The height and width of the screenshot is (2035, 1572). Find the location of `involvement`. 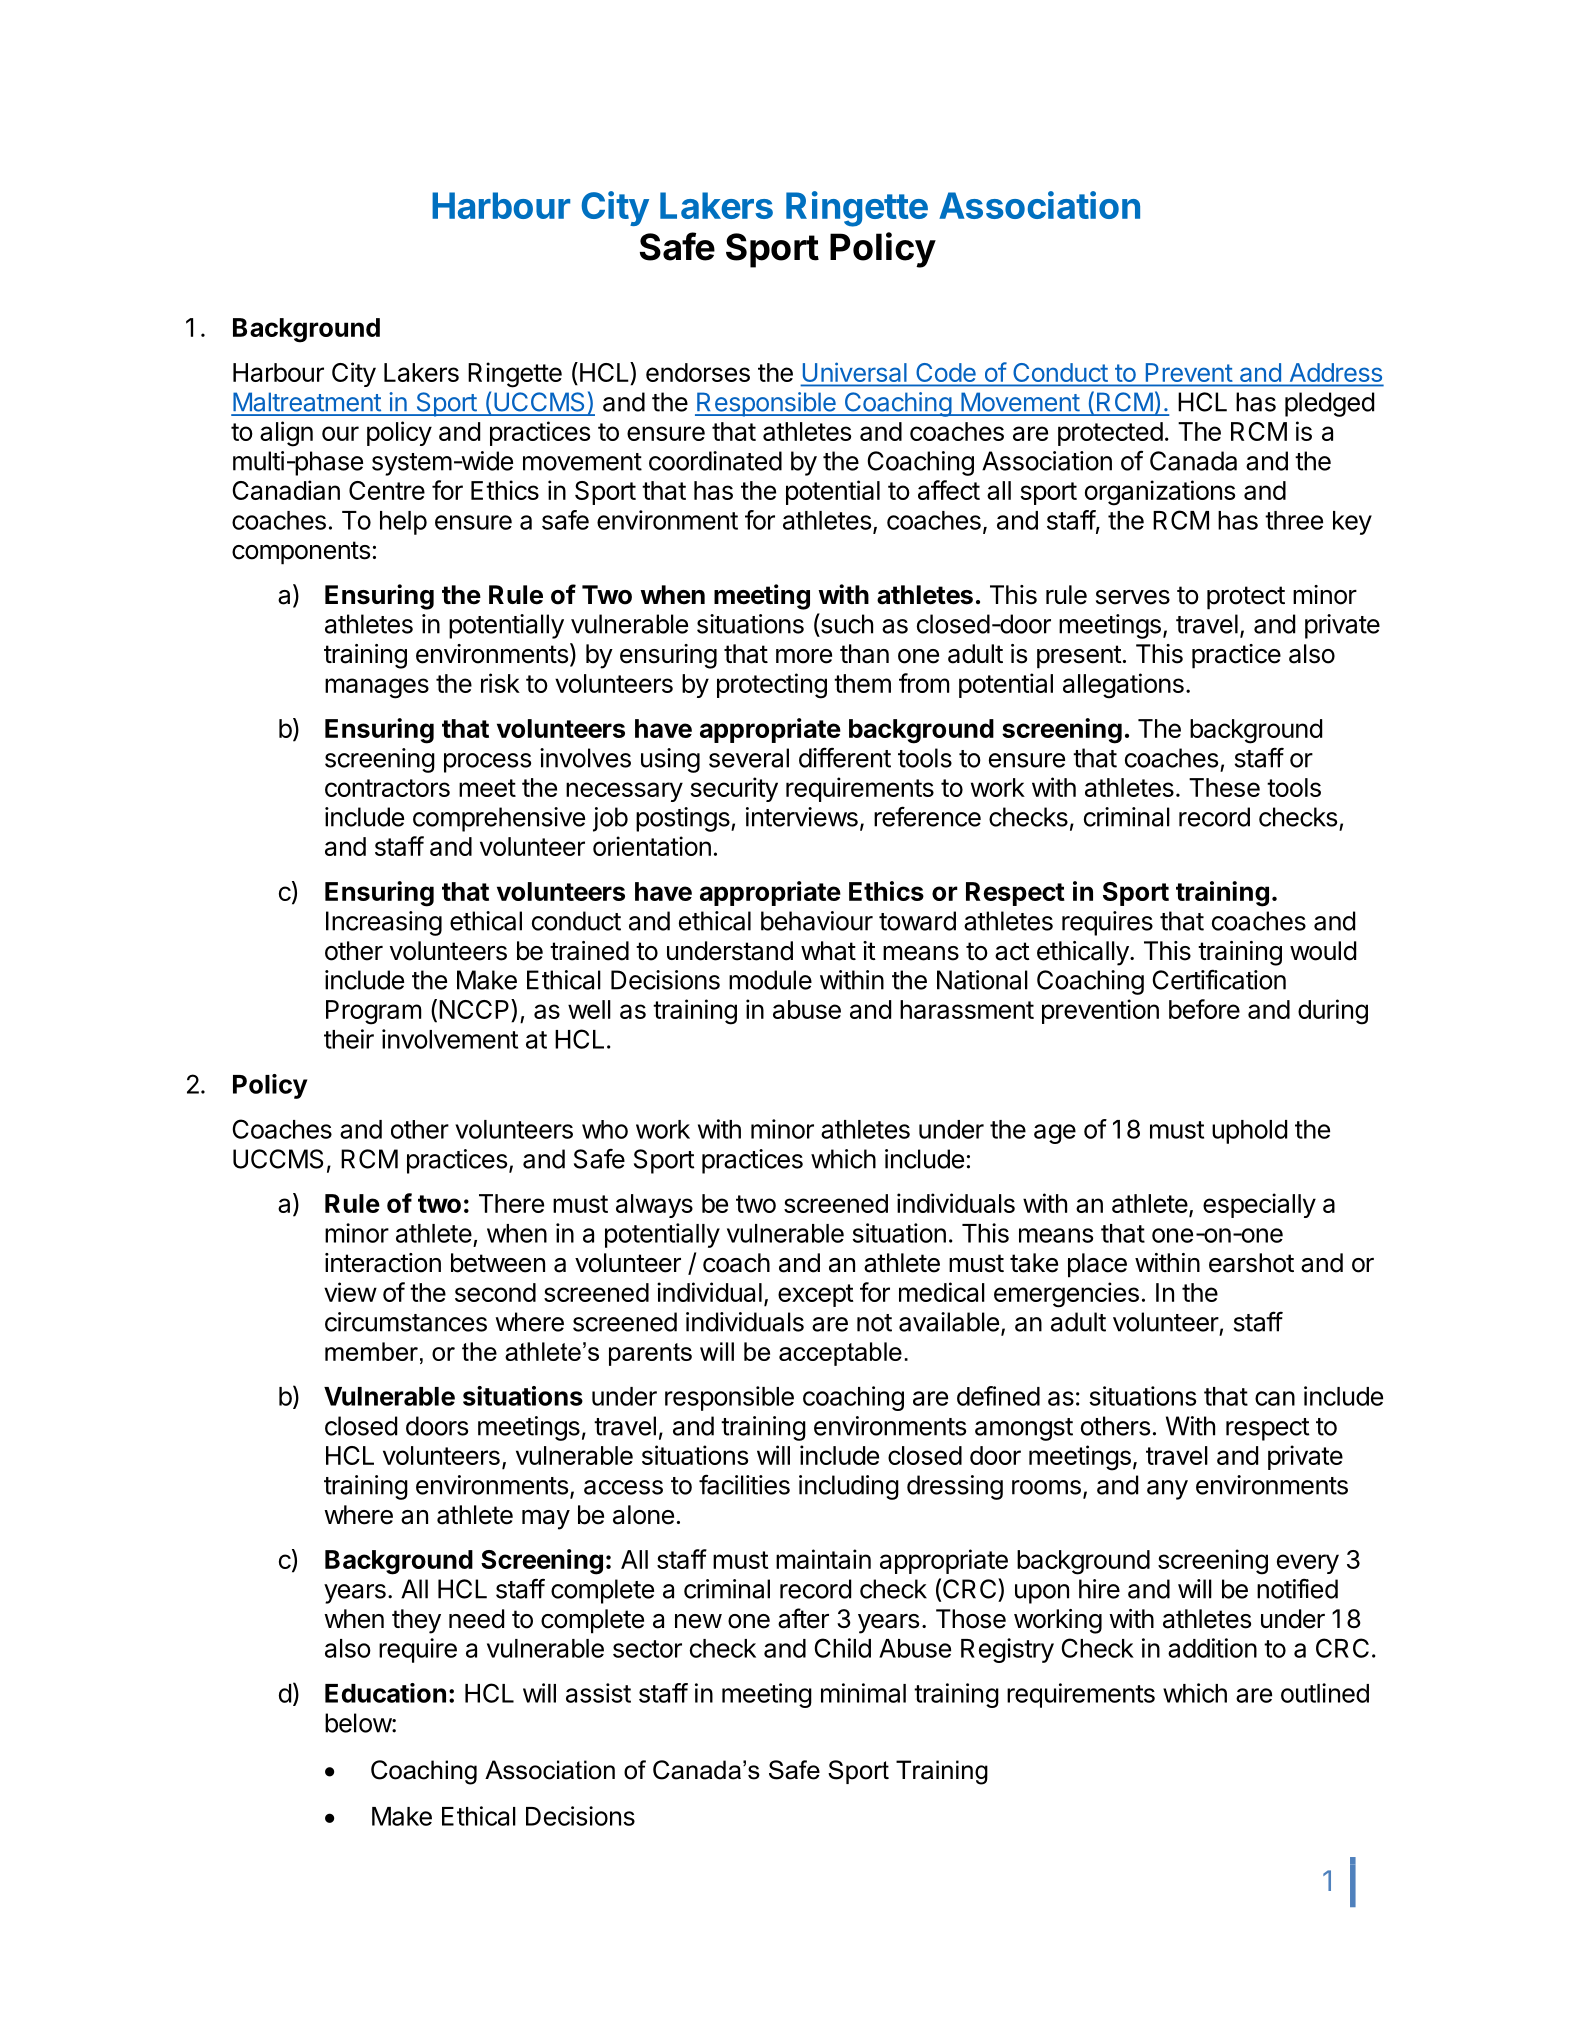

involvement is located at coordinates (450, 1039).
